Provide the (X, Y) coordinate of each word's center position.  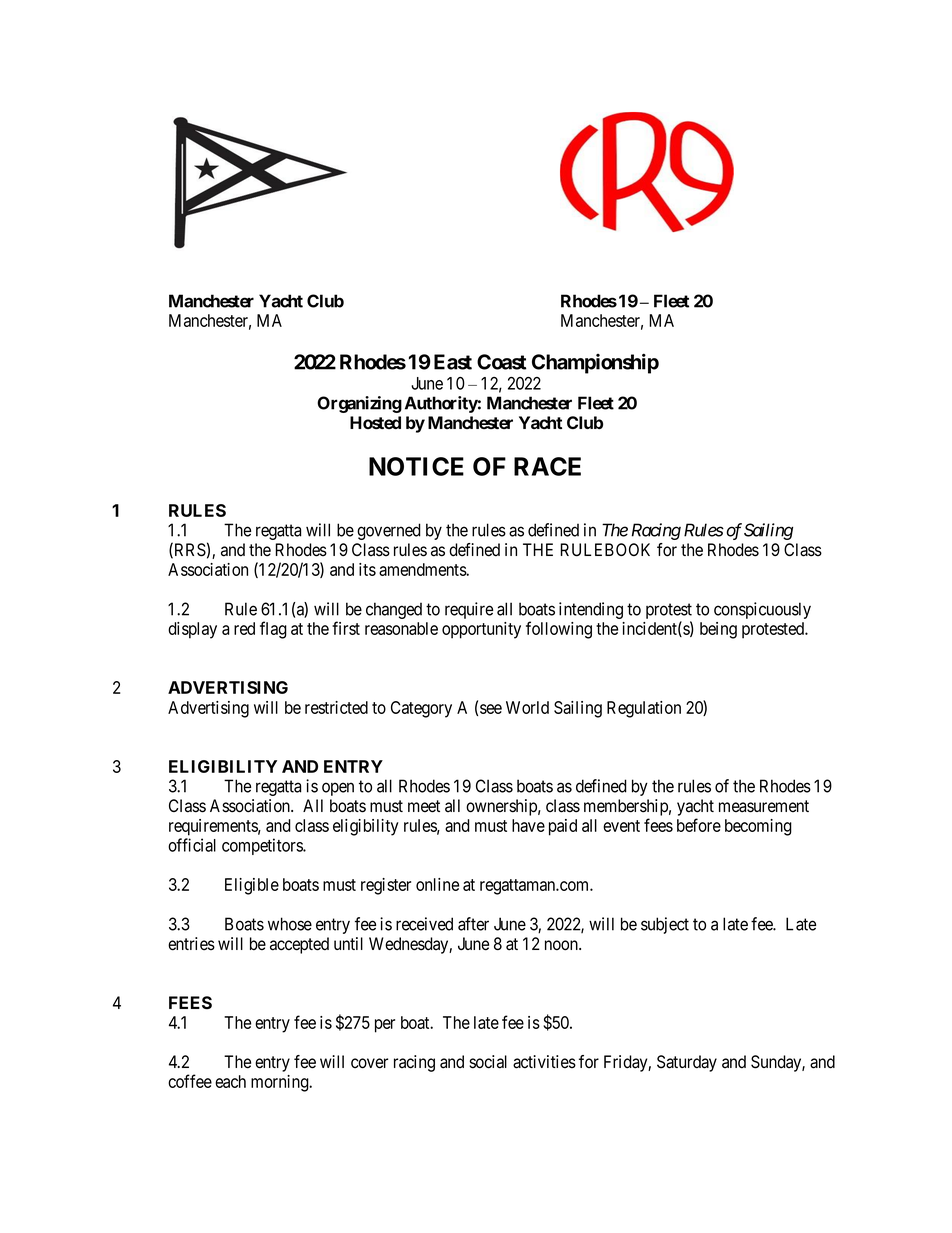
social (488, 1062)
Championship (595, 363)
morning (281, 1083)
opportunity (481, 630)
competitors (263, 846)
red (244, 628)
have (528, 825)
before (699, 825)
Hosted (375, 422)
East (453, 362)
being (718, 630)
